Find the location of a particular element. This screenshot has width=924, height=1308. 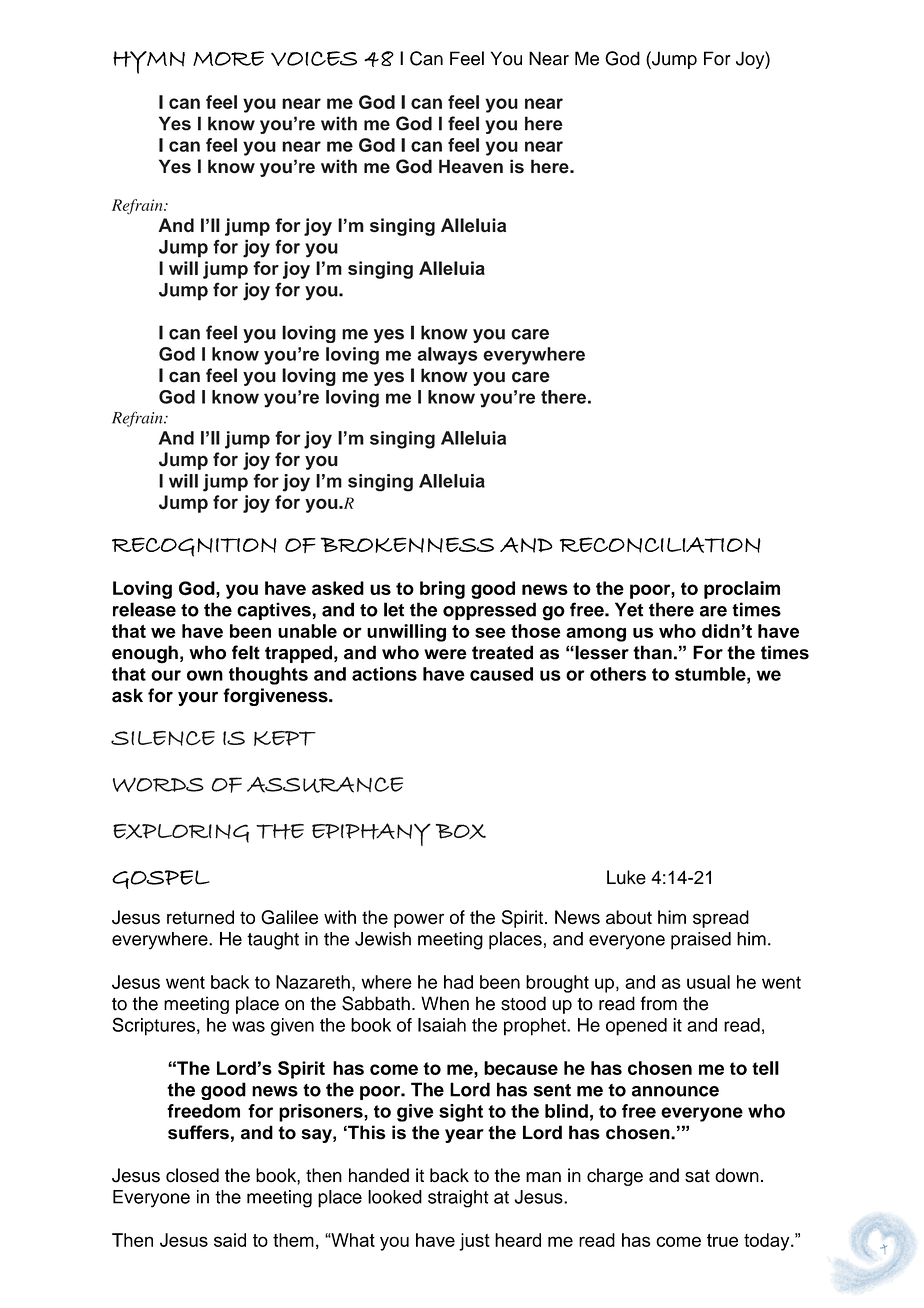

sat is located at coordinates (697, 1176).
